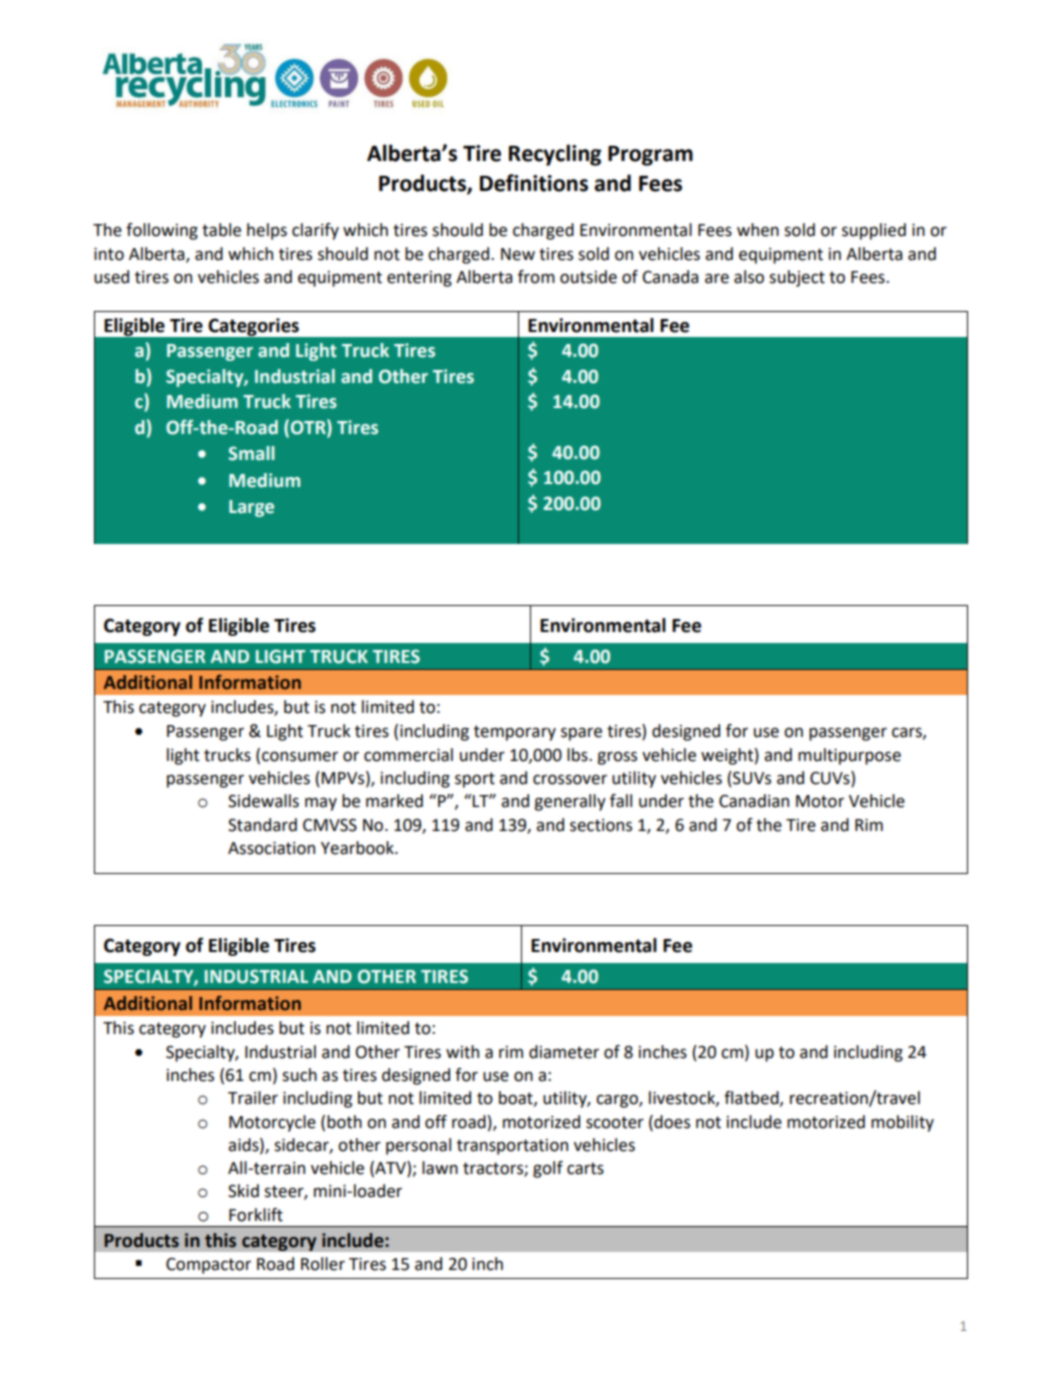  What do you see at coordinates (208, 1266) in the screenshot?
I see `Compactor` at bounding box center [208, 1266].
